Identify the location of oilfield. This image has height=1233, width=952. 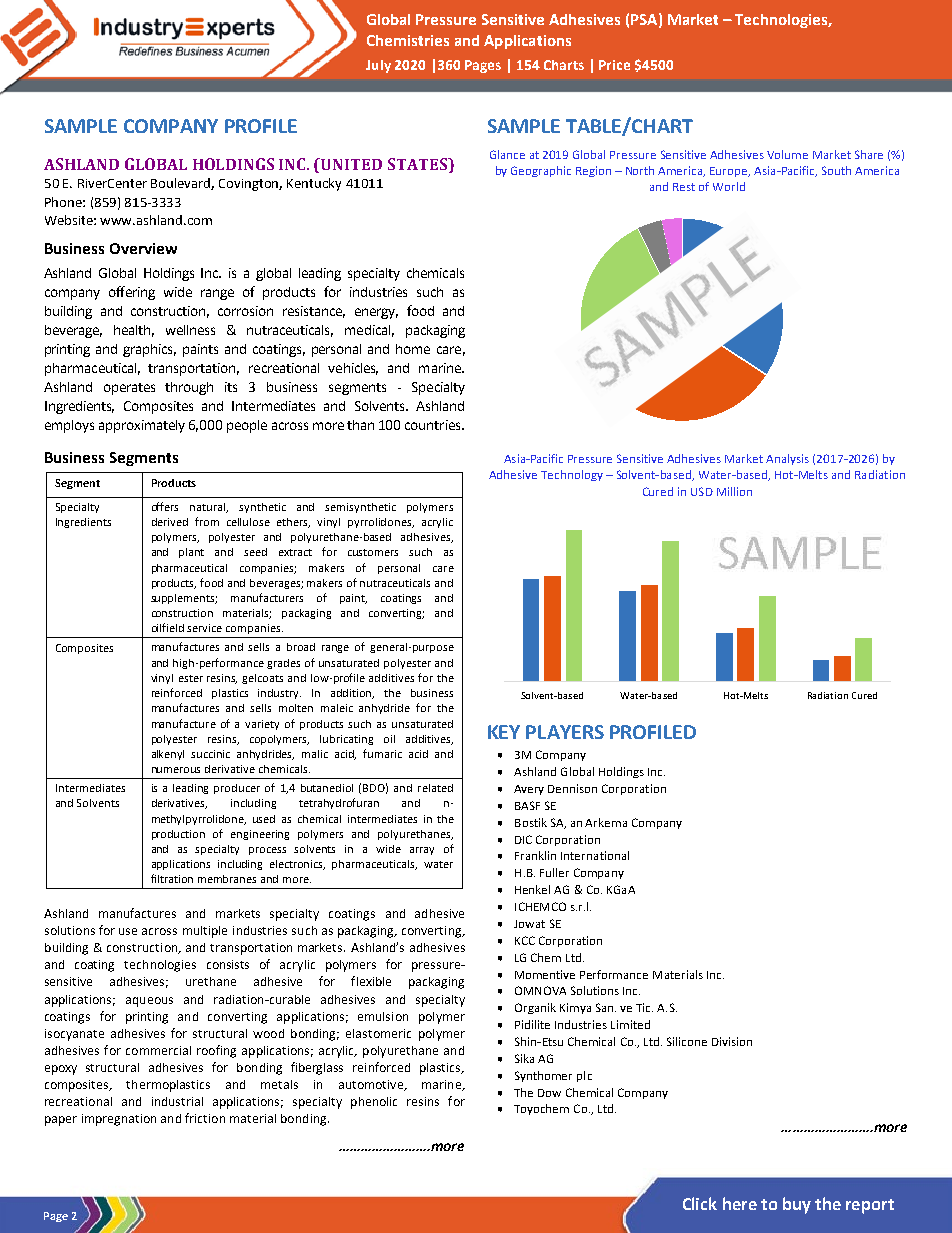
(168, 627).
